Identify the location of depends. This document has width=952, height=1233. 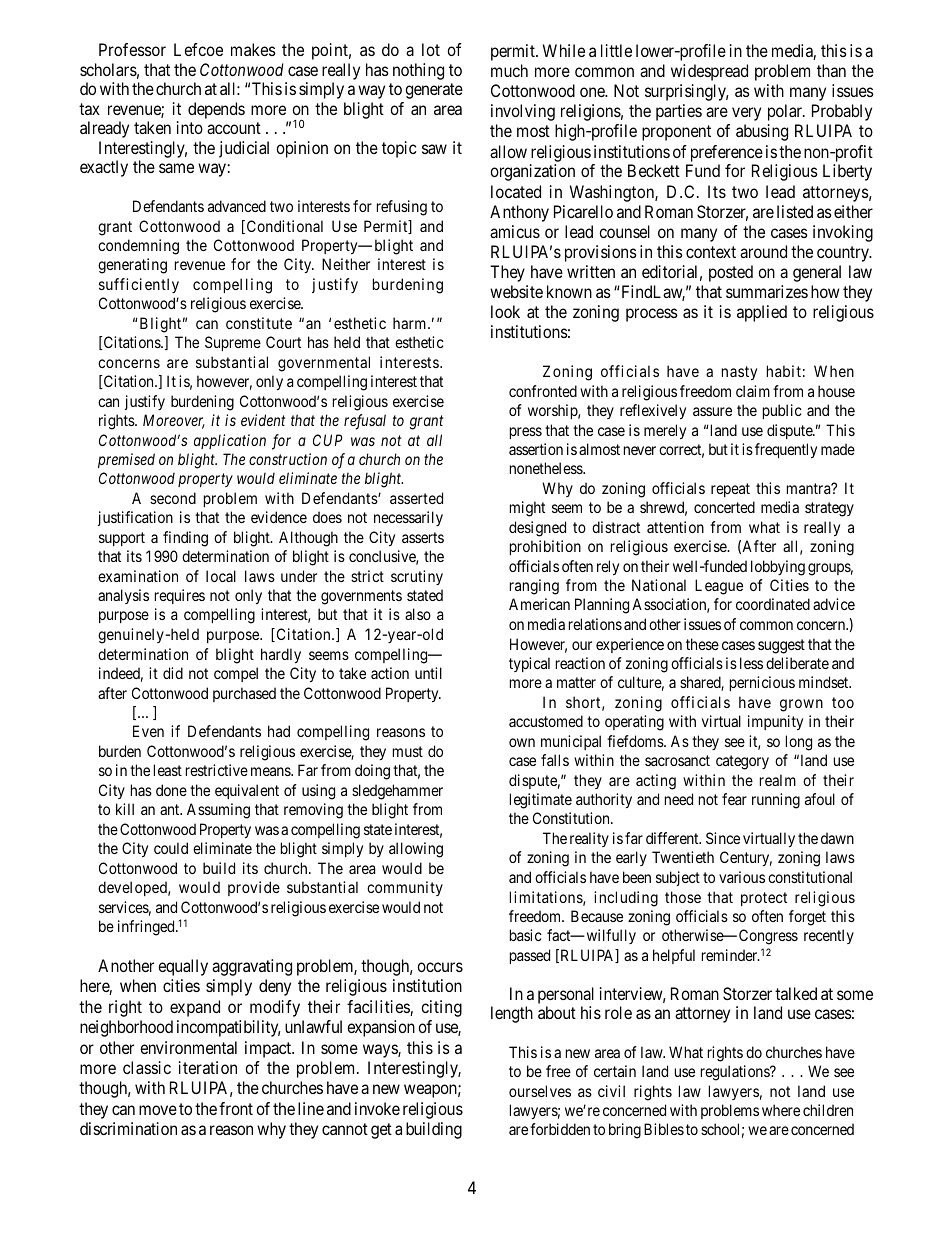
(216, 110).
